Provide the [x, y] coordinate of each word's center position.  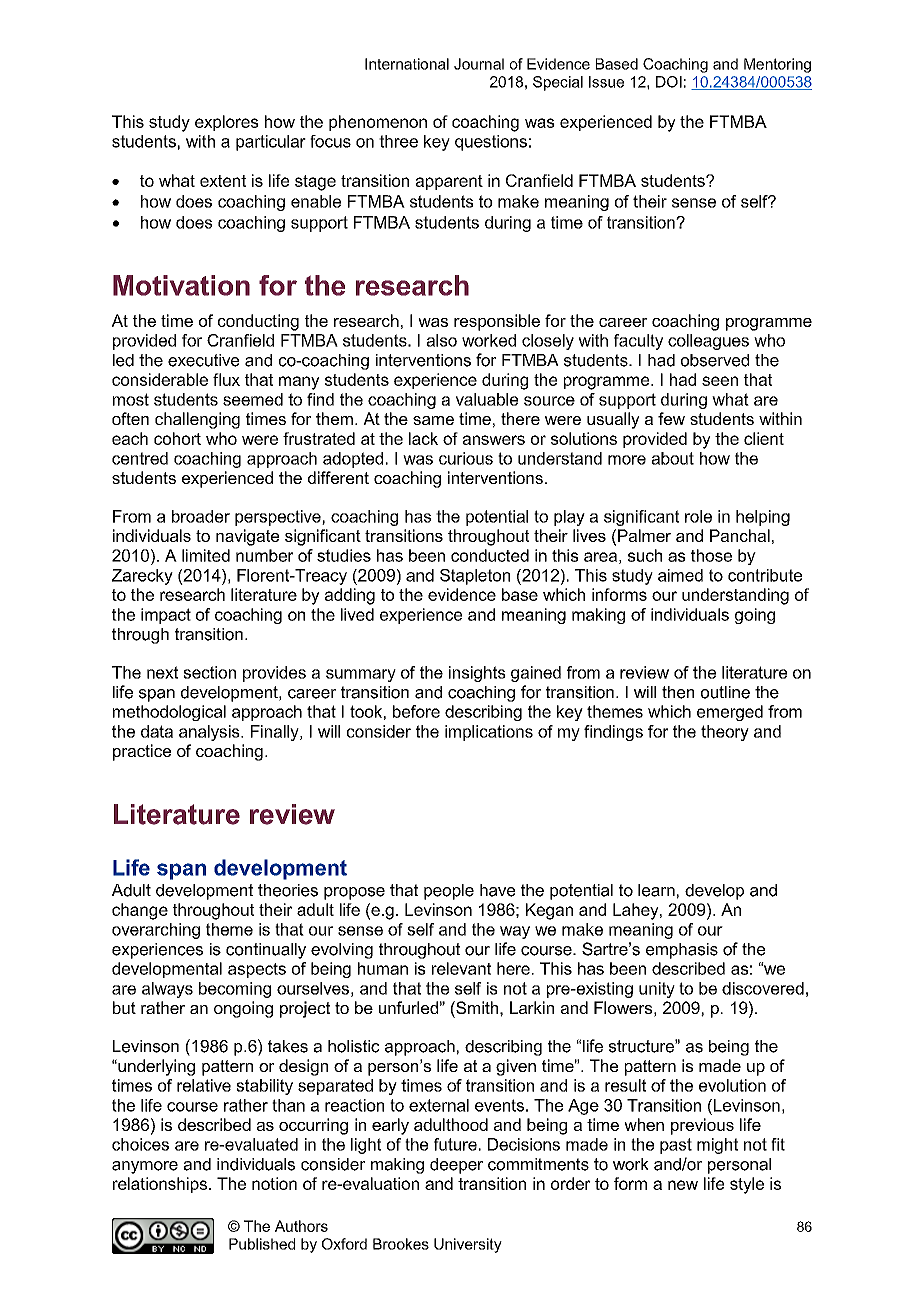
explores [227, 123]
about [672, 458]
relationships [160, 1185]
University [468, 1245]
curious [466, 458]
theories [288, 890]
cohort [177, 438]
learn [656, 890]
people [449, 892]
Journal [479, 64]
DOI [669, 82]
